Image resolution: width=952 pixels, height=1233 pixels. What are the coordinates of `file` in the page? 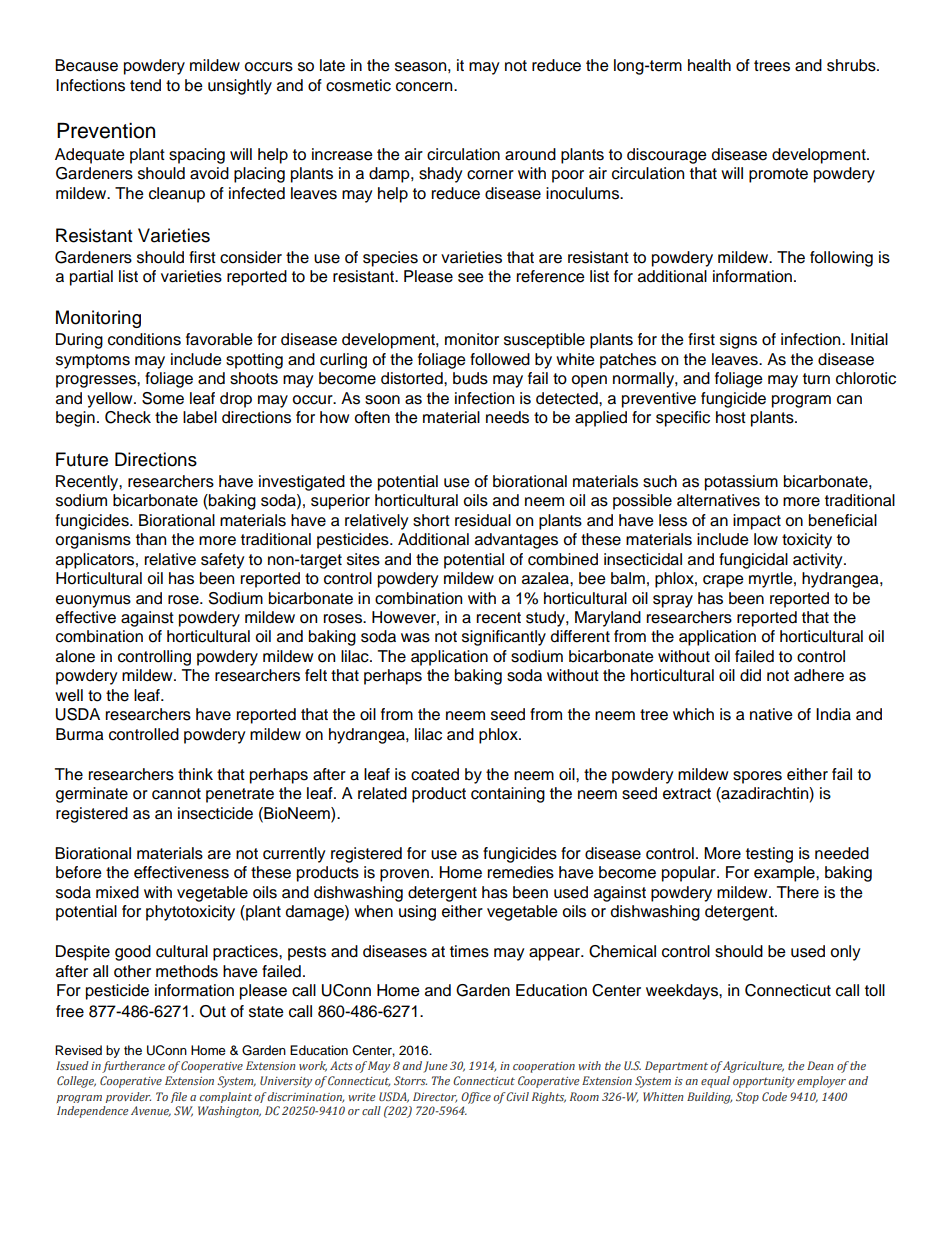 It's located at (179, 1097).
